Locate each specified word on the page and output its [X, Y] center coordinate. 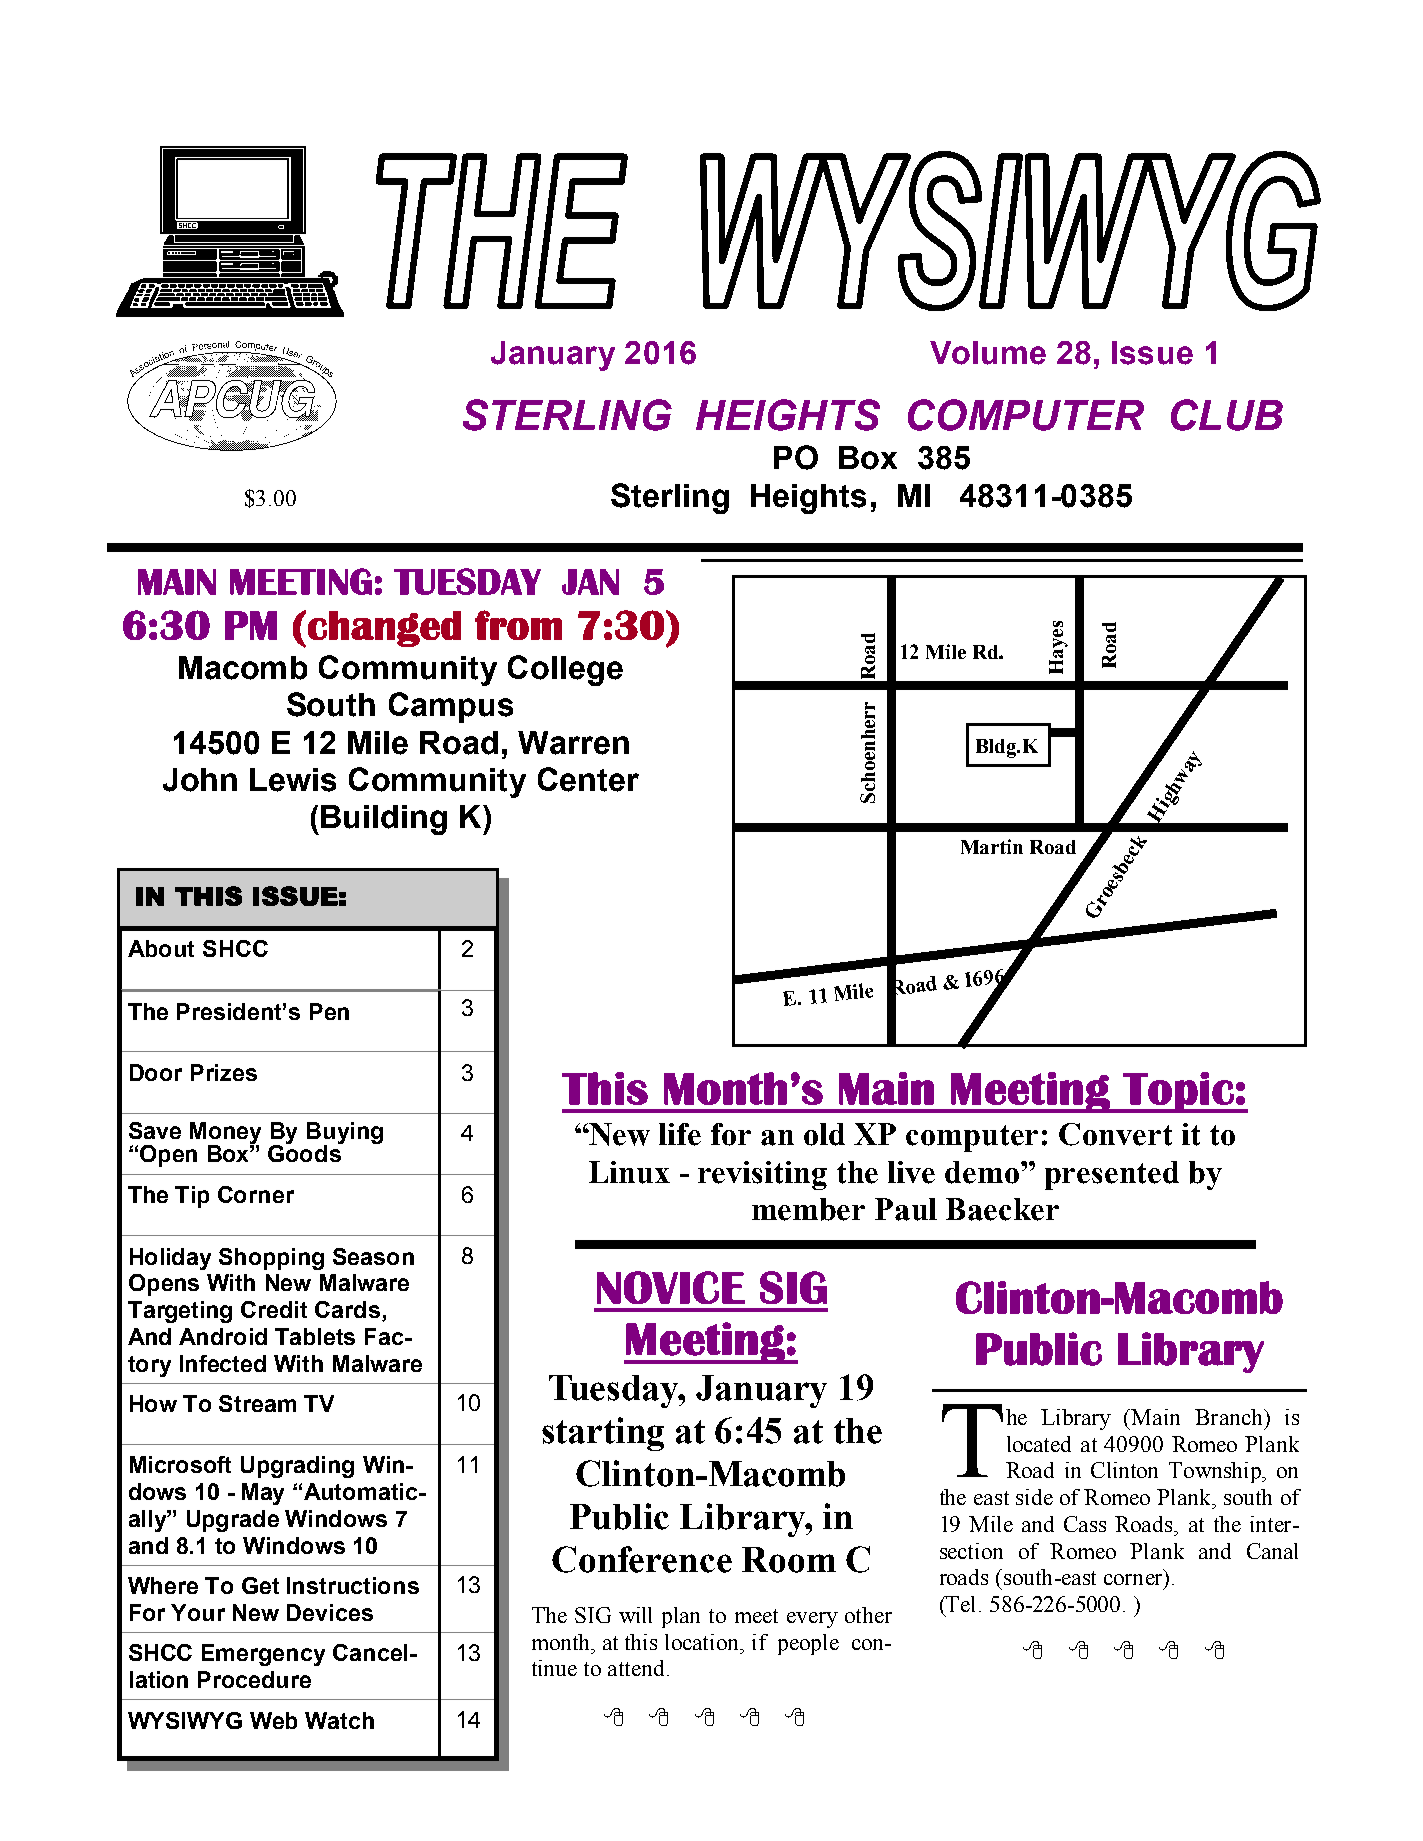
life [680, 1134]
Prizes [224, 1072]
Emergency [263, 1655]
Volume [988, 353]
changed [384, 629]
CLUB [1227, 415]
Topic [1178, 1092]
